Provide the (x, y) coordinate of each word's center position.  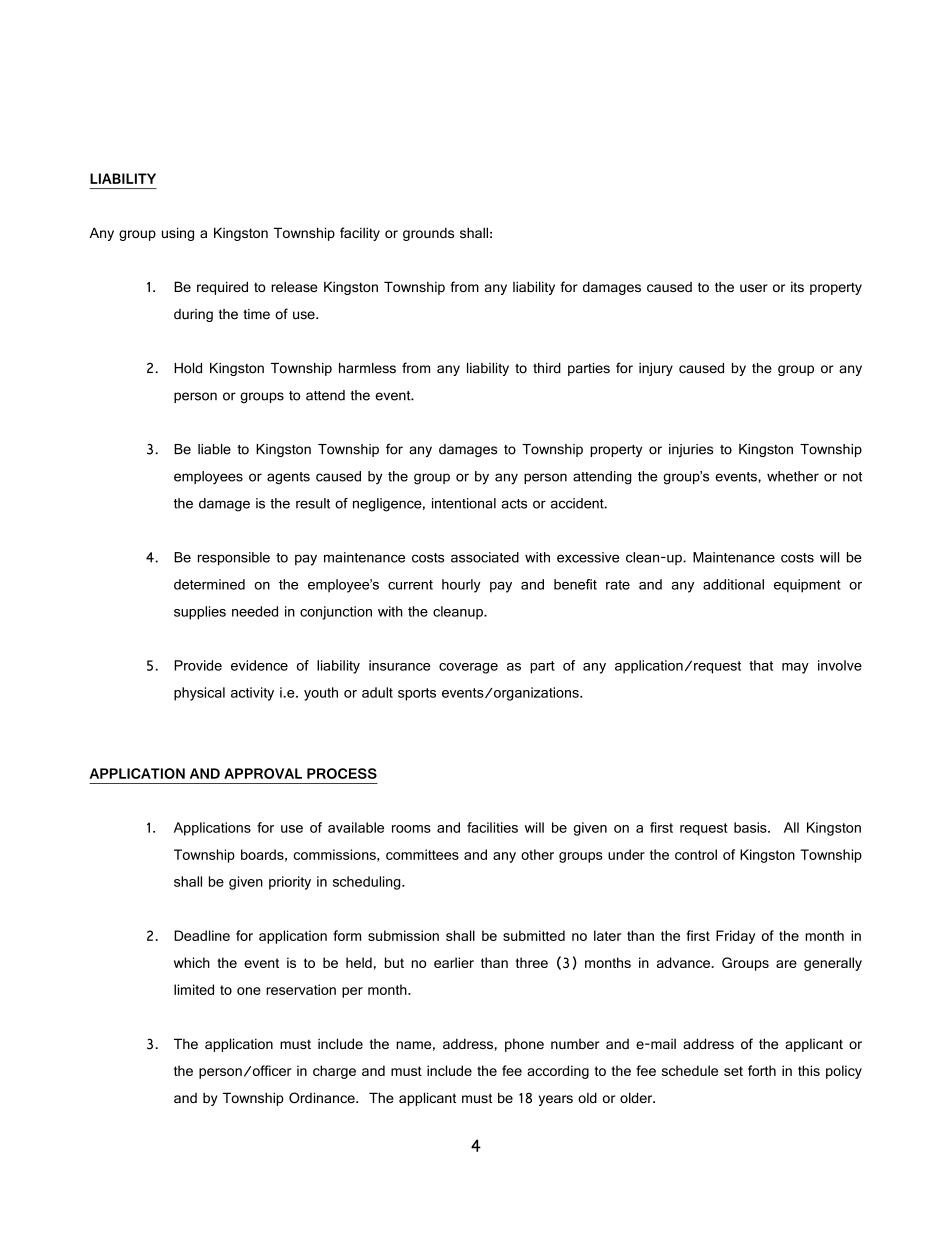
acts (514, 504)
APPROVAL (263, 773)
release (294, 286)
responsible (234, 558)
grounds (428, 234)
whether (793, 476)
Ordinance (323, 1097)
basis (751, 827)
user (754, 288)
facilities (492, 827)
